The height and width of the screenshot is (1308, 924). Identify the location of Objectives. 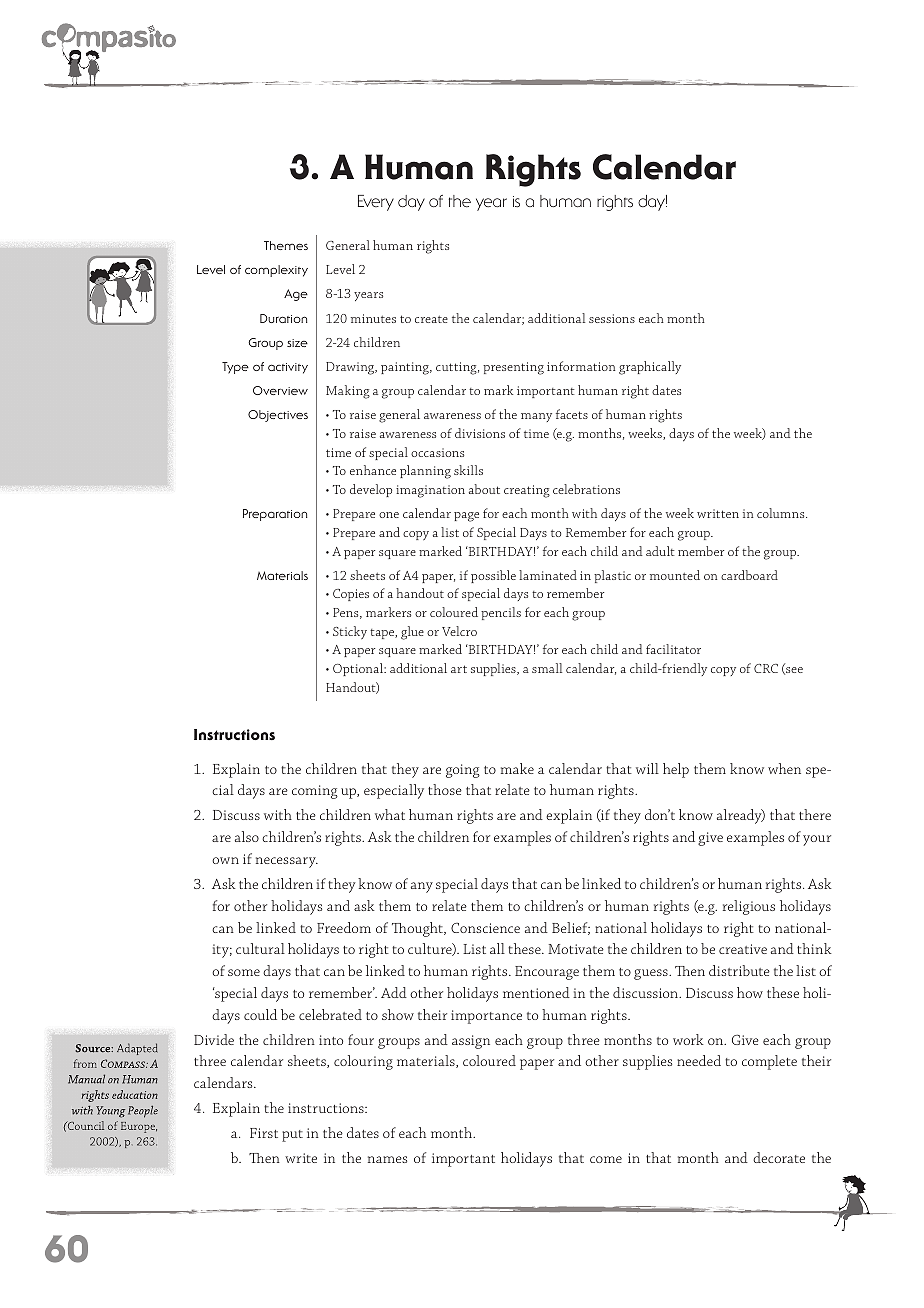
(278, 416).
